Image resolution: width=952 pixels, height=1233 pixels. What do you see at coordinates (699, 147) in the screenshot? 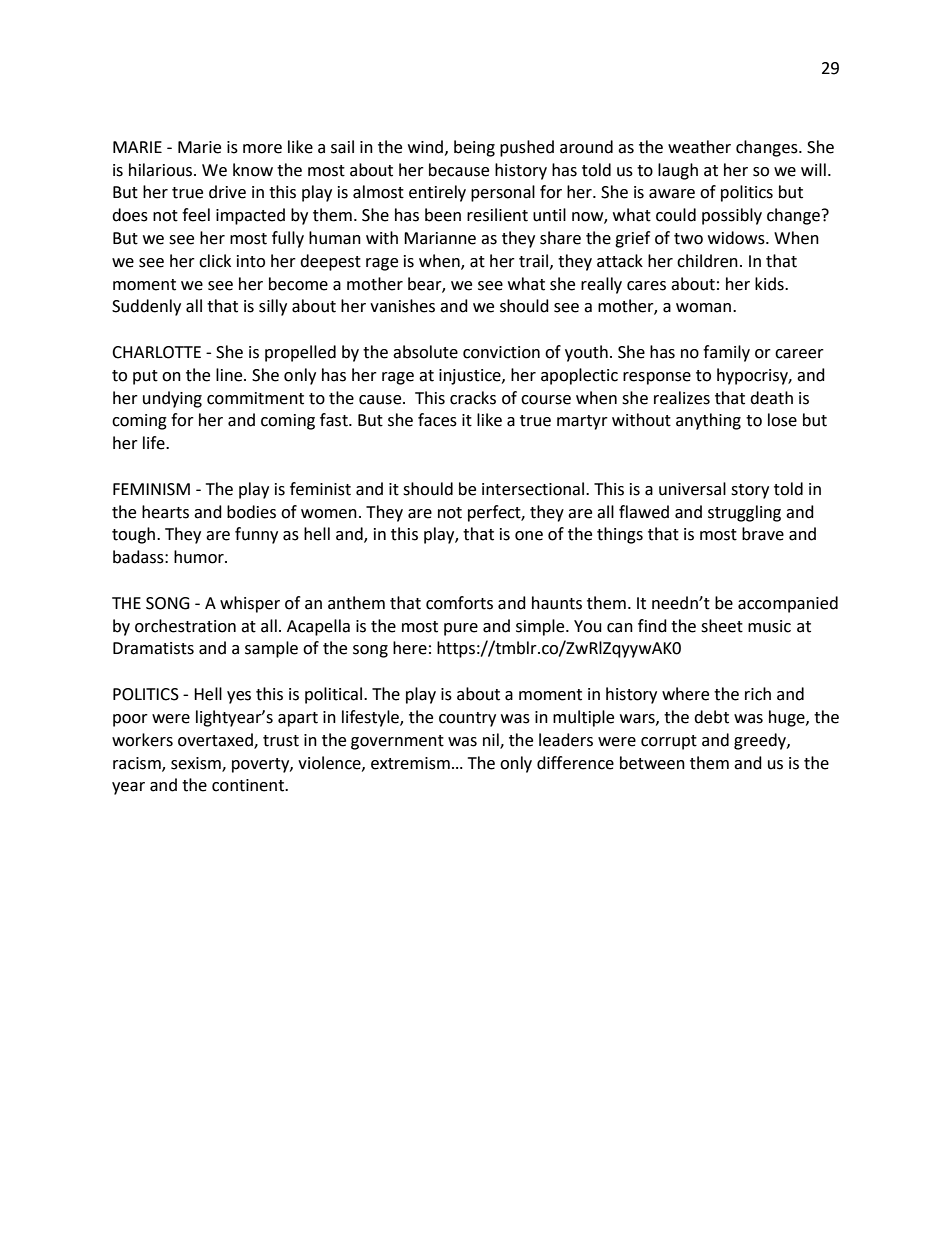
I see `weather` at bounding box center [699, 147].
